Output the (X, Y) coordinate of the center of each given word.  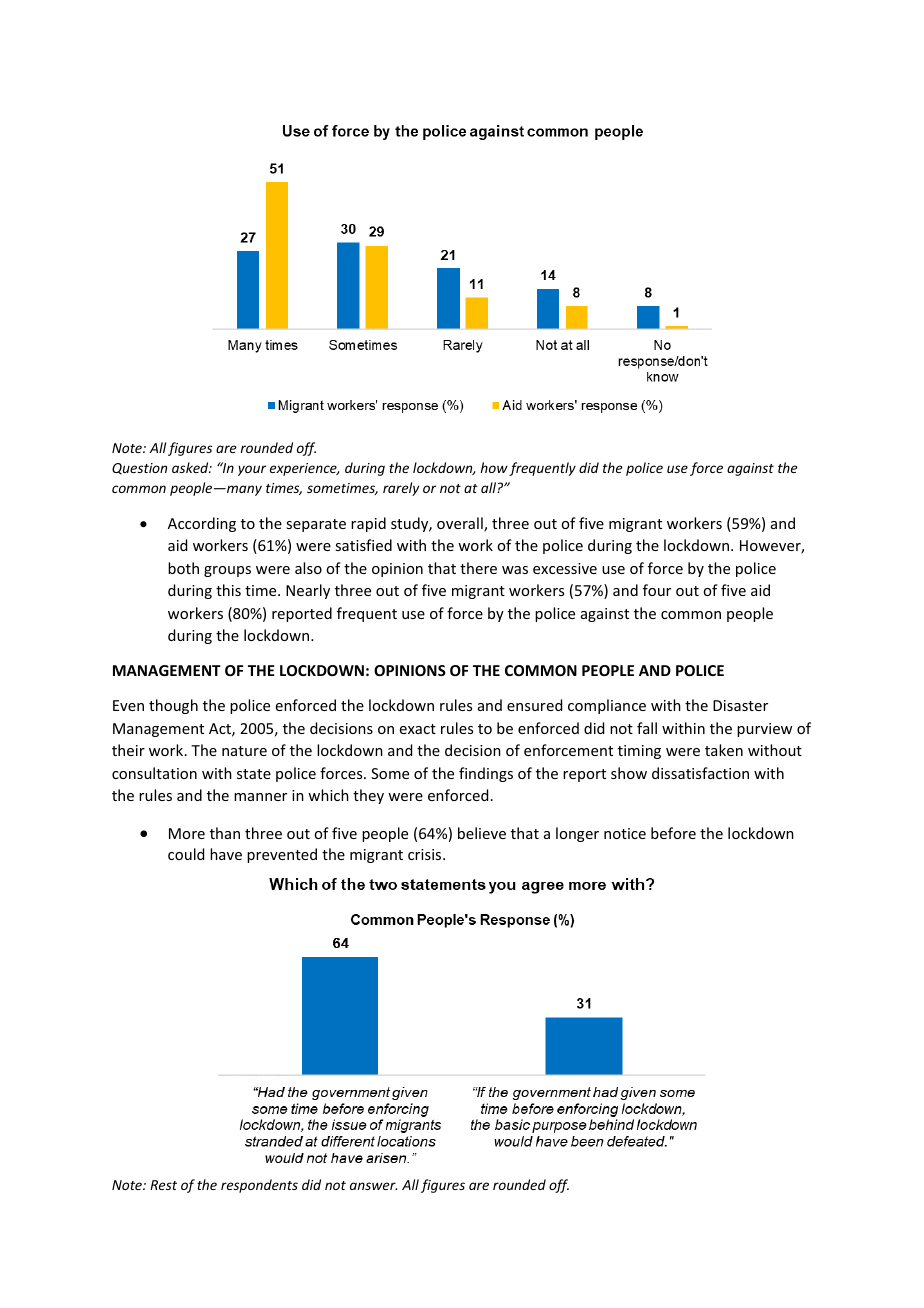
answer (373, 1186)
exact (418, 729)
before (673, 833)
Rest (163, 1185)
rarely (401, 489)
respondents (259, 1186)
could (186, 854)
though (173, 706)
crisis (426, 854)
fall (647, 728)
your (252, 470)
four (657, 590)
